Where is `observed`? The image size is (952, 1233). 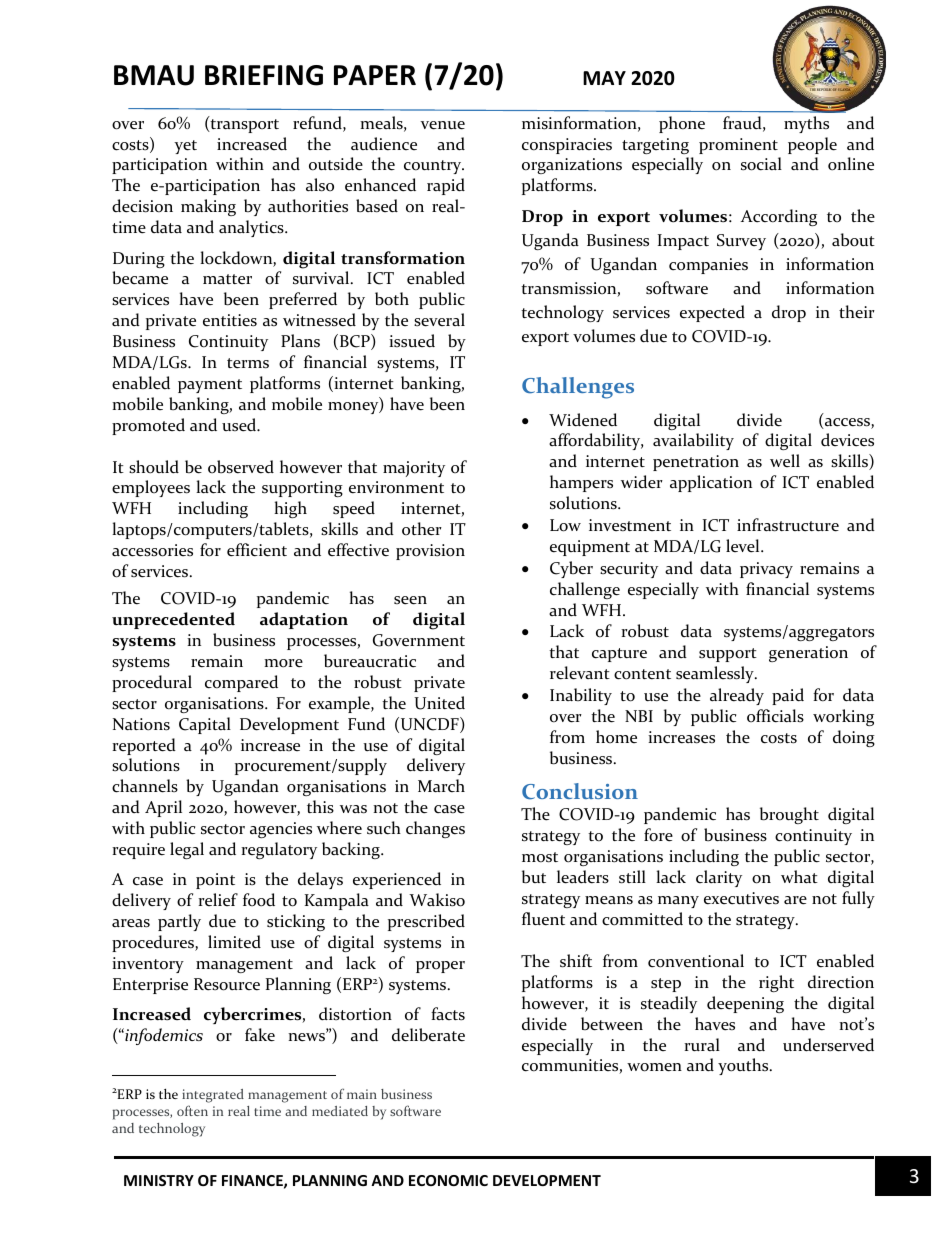 observed is located at coordinates (241, 467).
